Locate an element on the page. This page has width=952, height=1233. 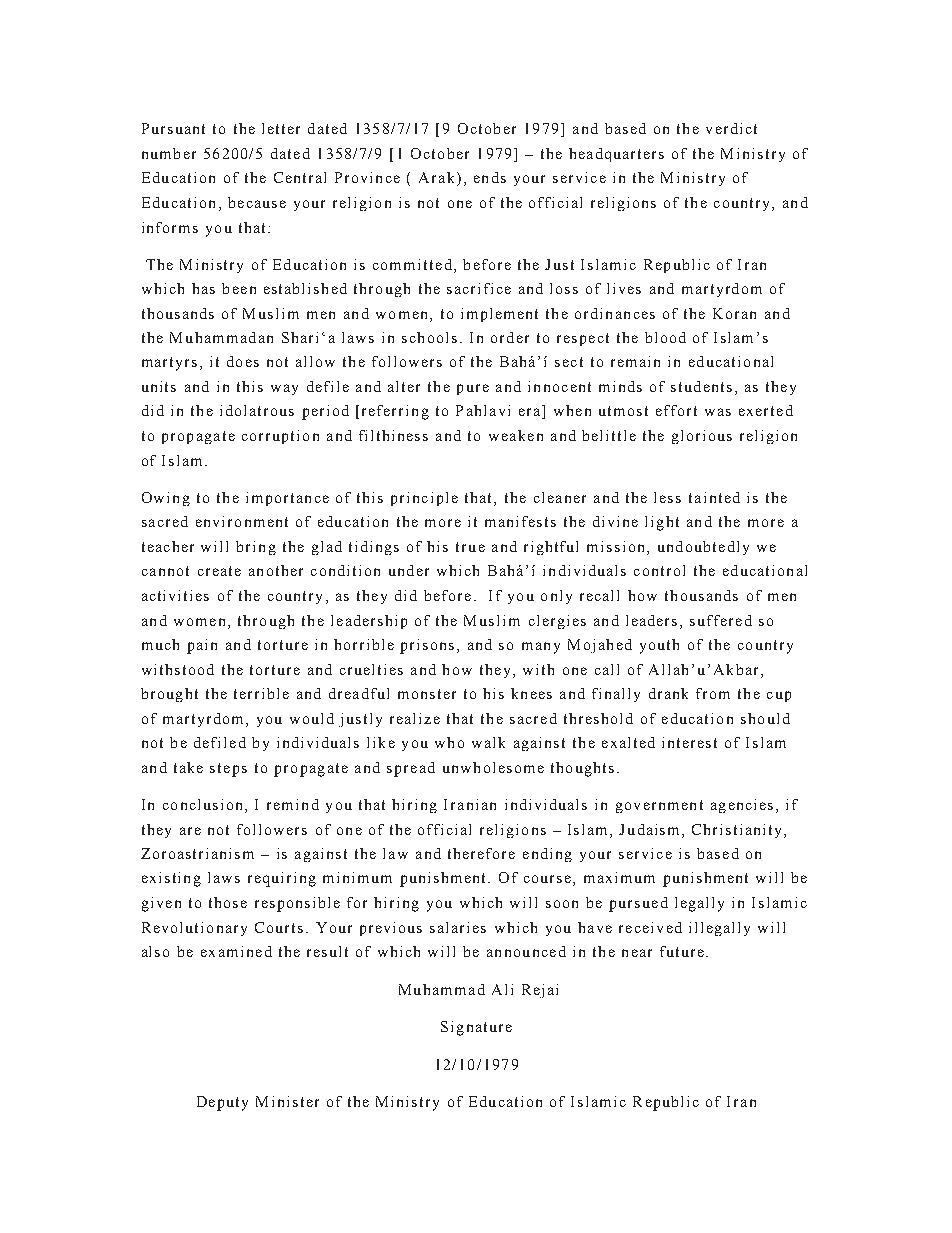
environment is located at coordinates (242, 521).
